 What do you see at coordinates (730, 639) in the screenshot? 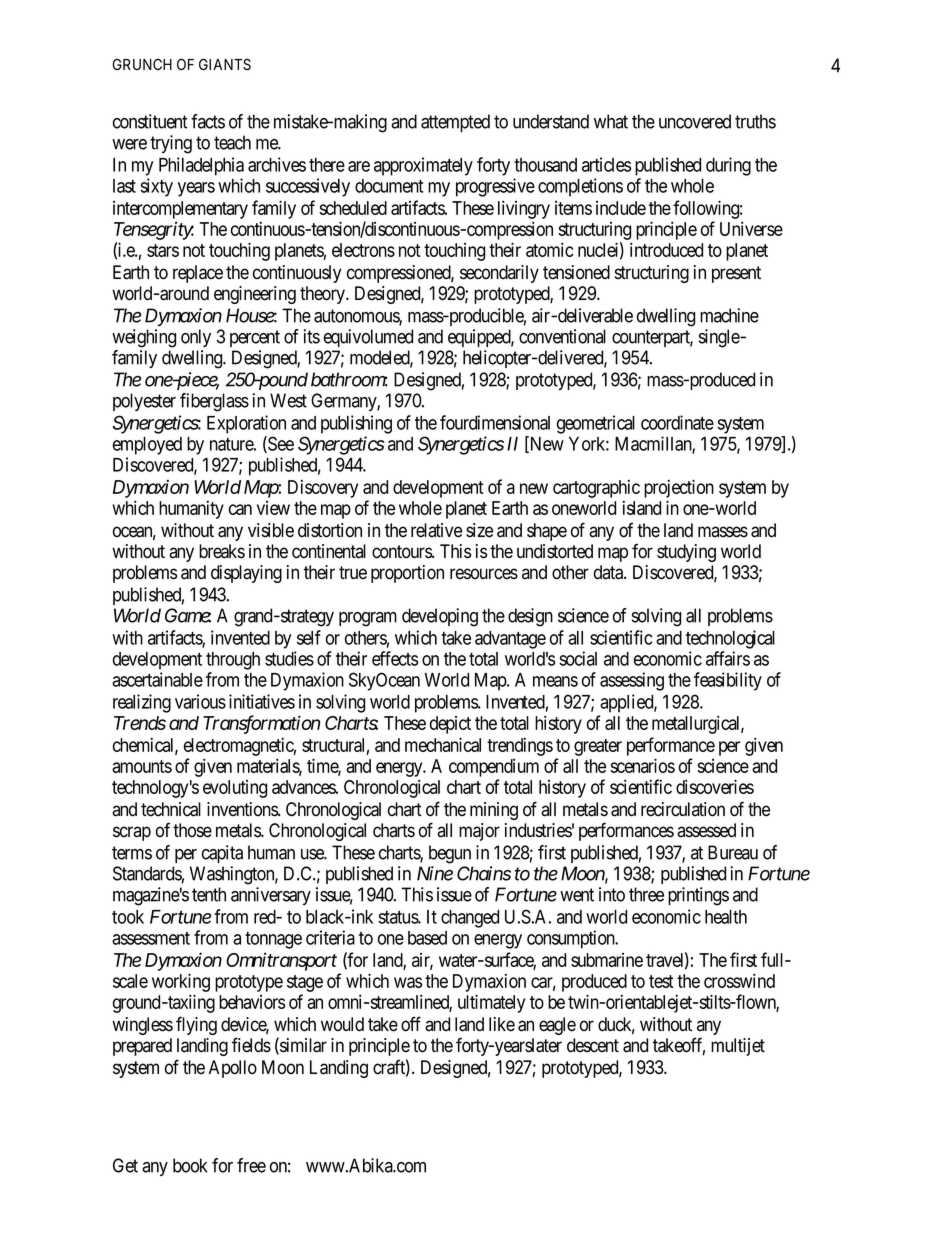
I see `technological` at bounding box center [730, 639].
